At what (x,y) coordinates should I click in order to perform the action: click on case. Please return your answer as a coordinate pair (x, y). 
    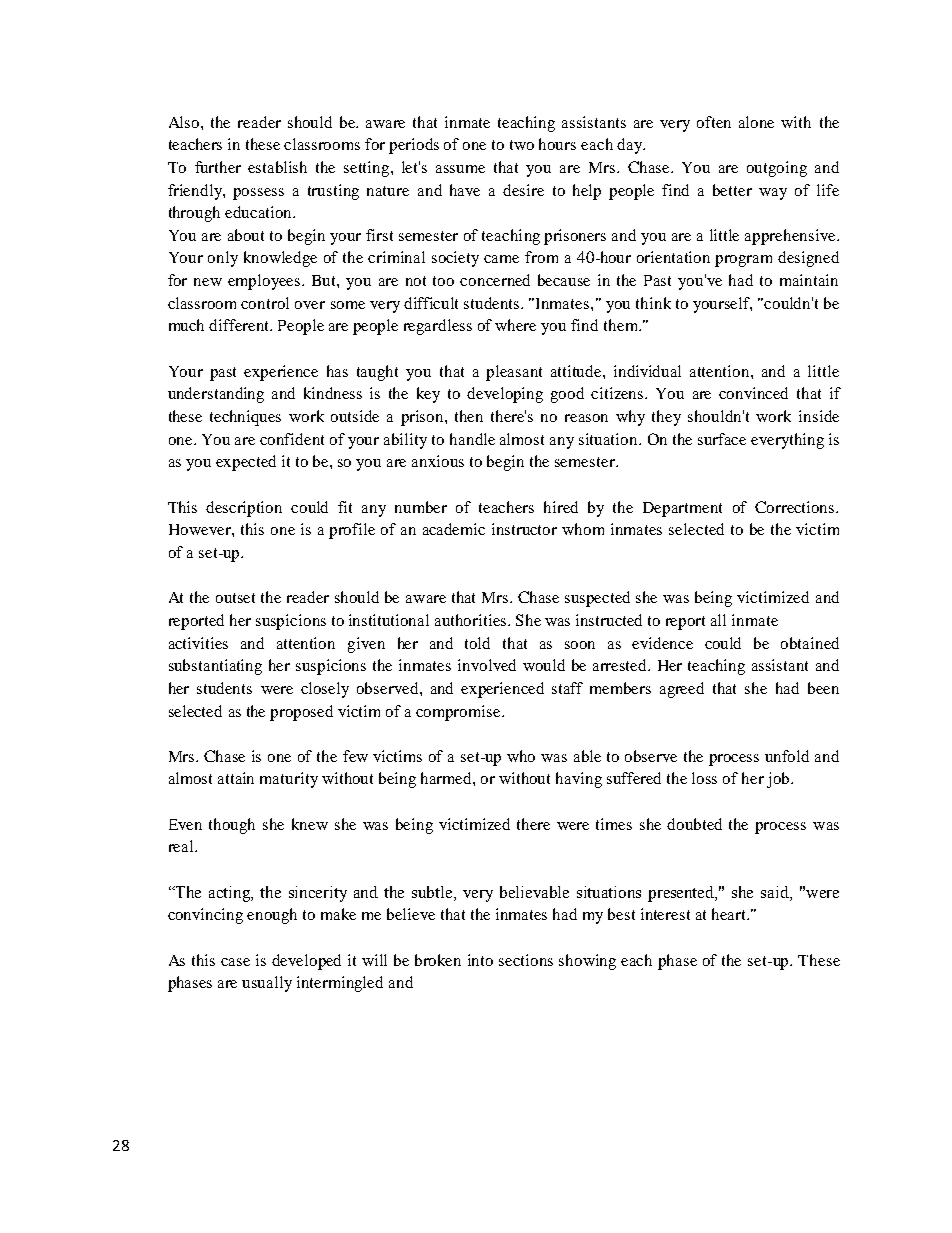
    Looking at the image, I should click on (235, 962).
